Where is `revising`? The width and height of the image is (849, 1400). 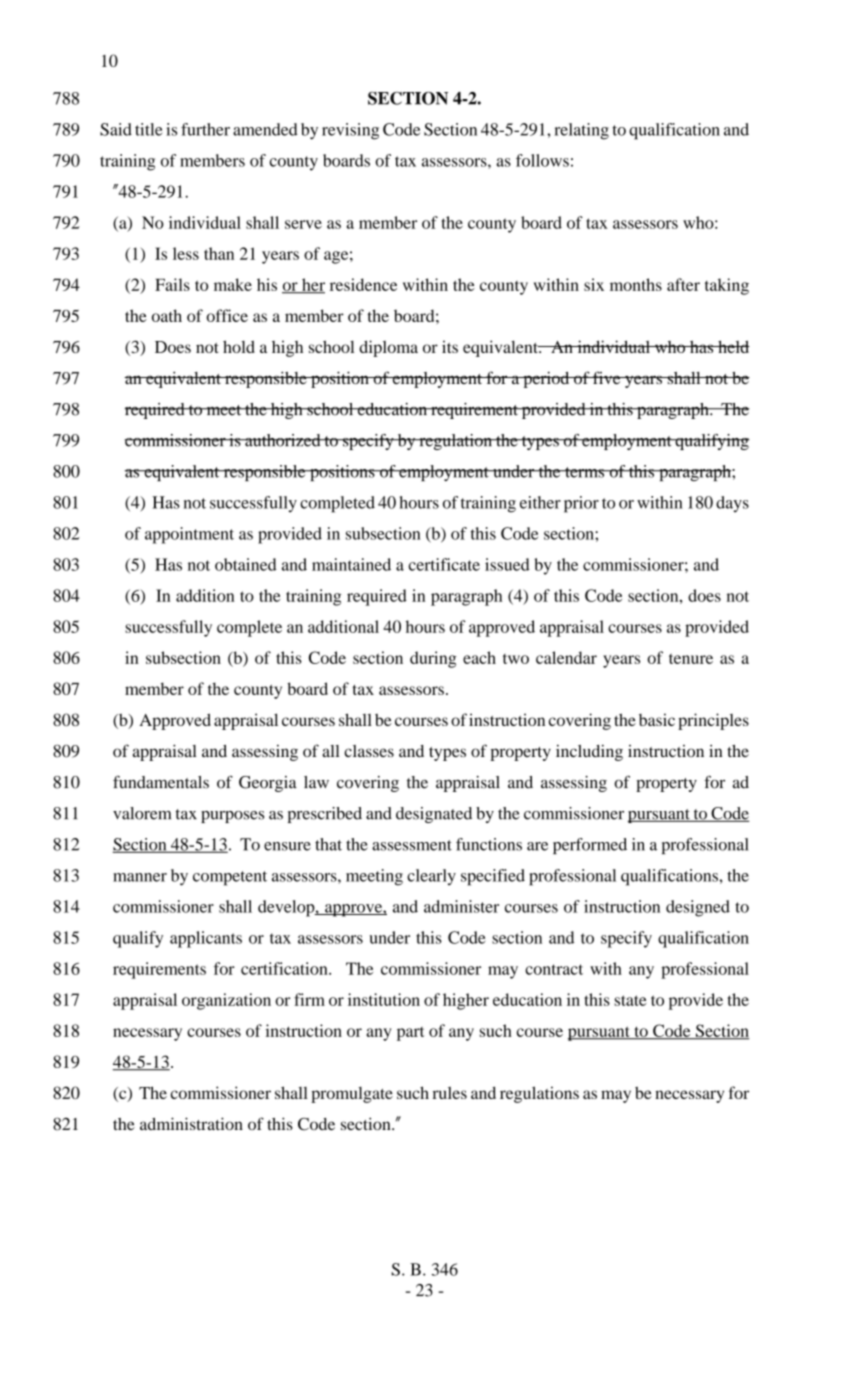
revising is located at coordinates (350, 131).
